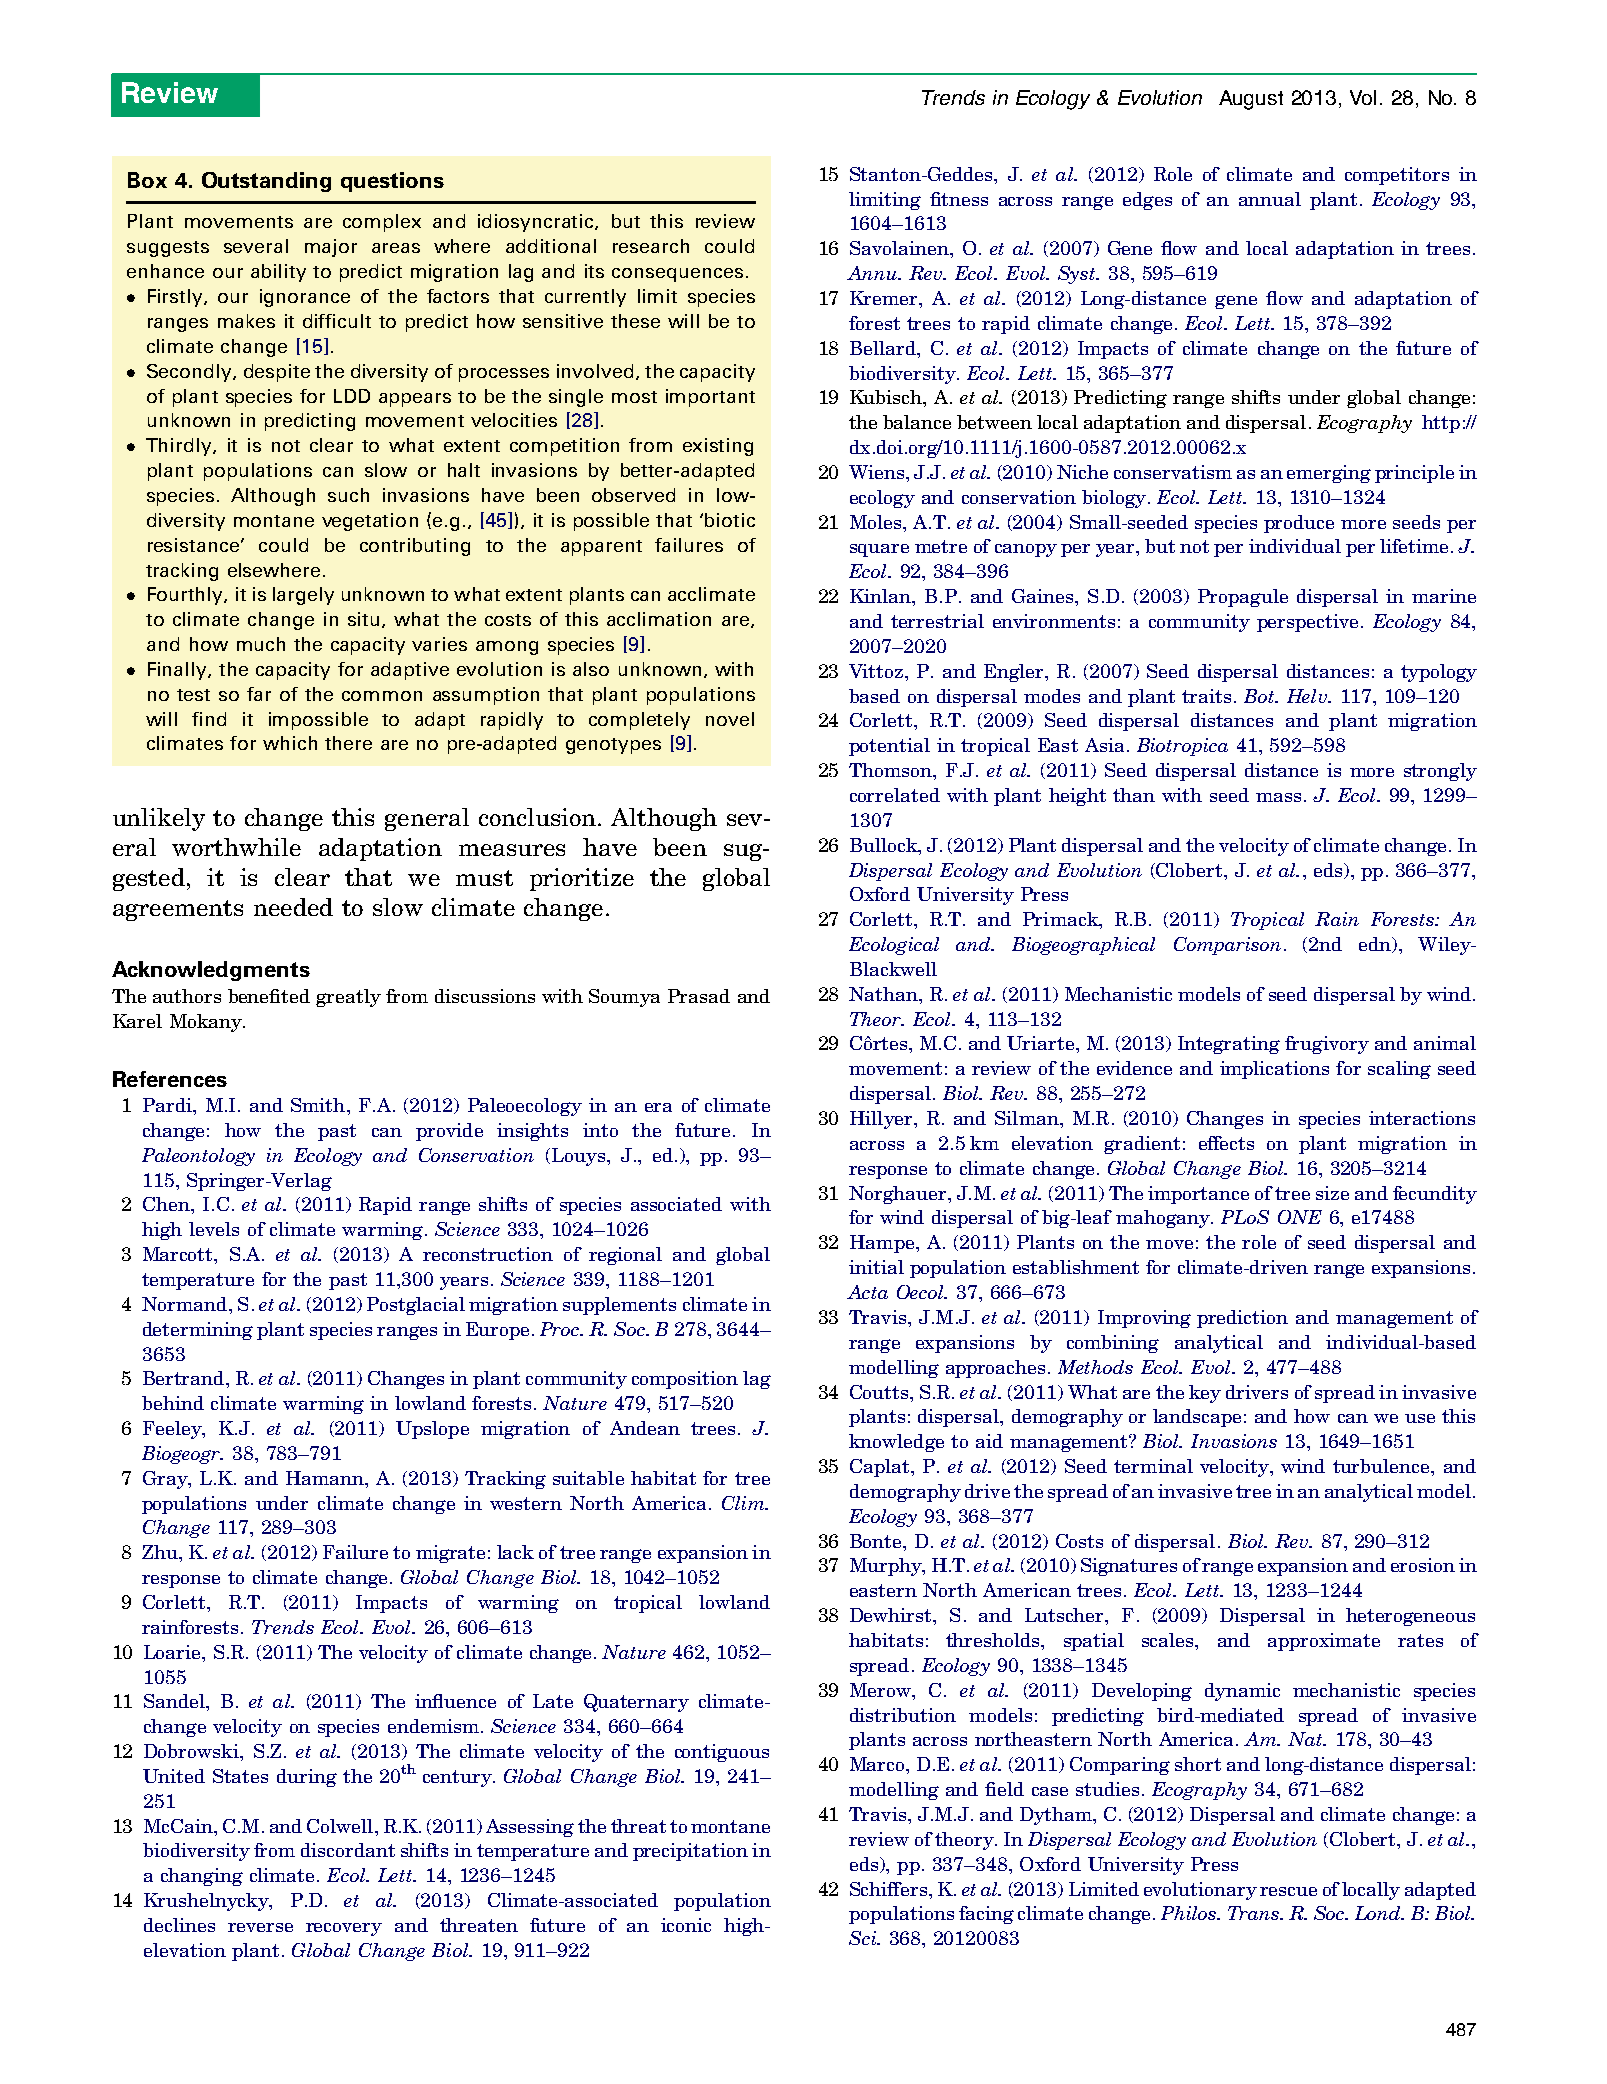 The height and width of the document is (2084, 1607). What do you see at coordinates (867, 1292) in the document?
I see `Acta` at bounding box center [867, 1292].
